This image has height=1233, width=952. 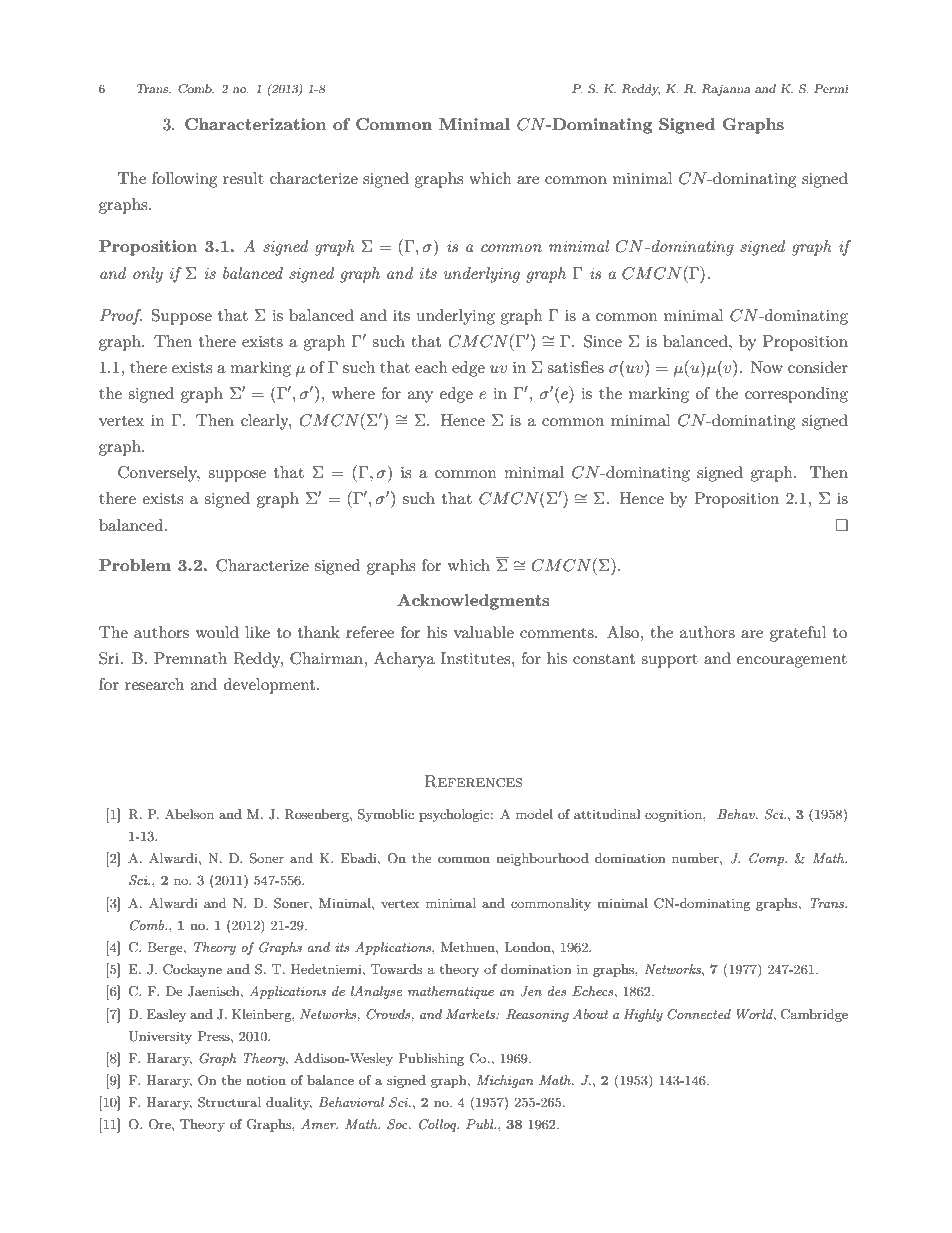 I want to click on neighbourhood, so click(x=542, y=859).
